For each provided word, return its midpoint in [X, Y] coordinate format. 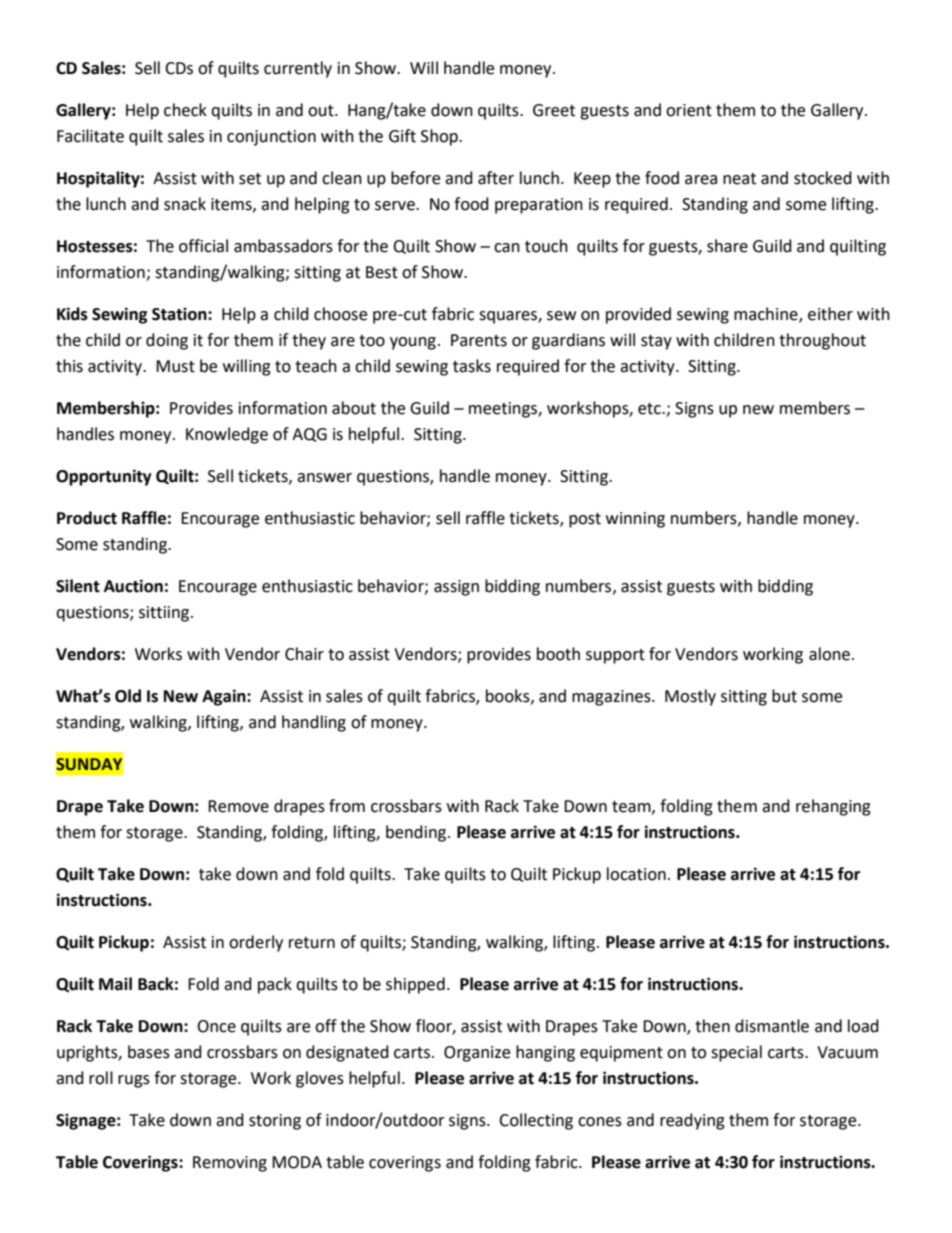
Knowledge [227, 435]
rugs [134, 1081]
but [784, 696]
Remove [238, 806]
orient [689, 110]
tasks [472, 366]
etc [650, 409]
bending [417, 833]
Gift [402, 136]
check [185, 110]
